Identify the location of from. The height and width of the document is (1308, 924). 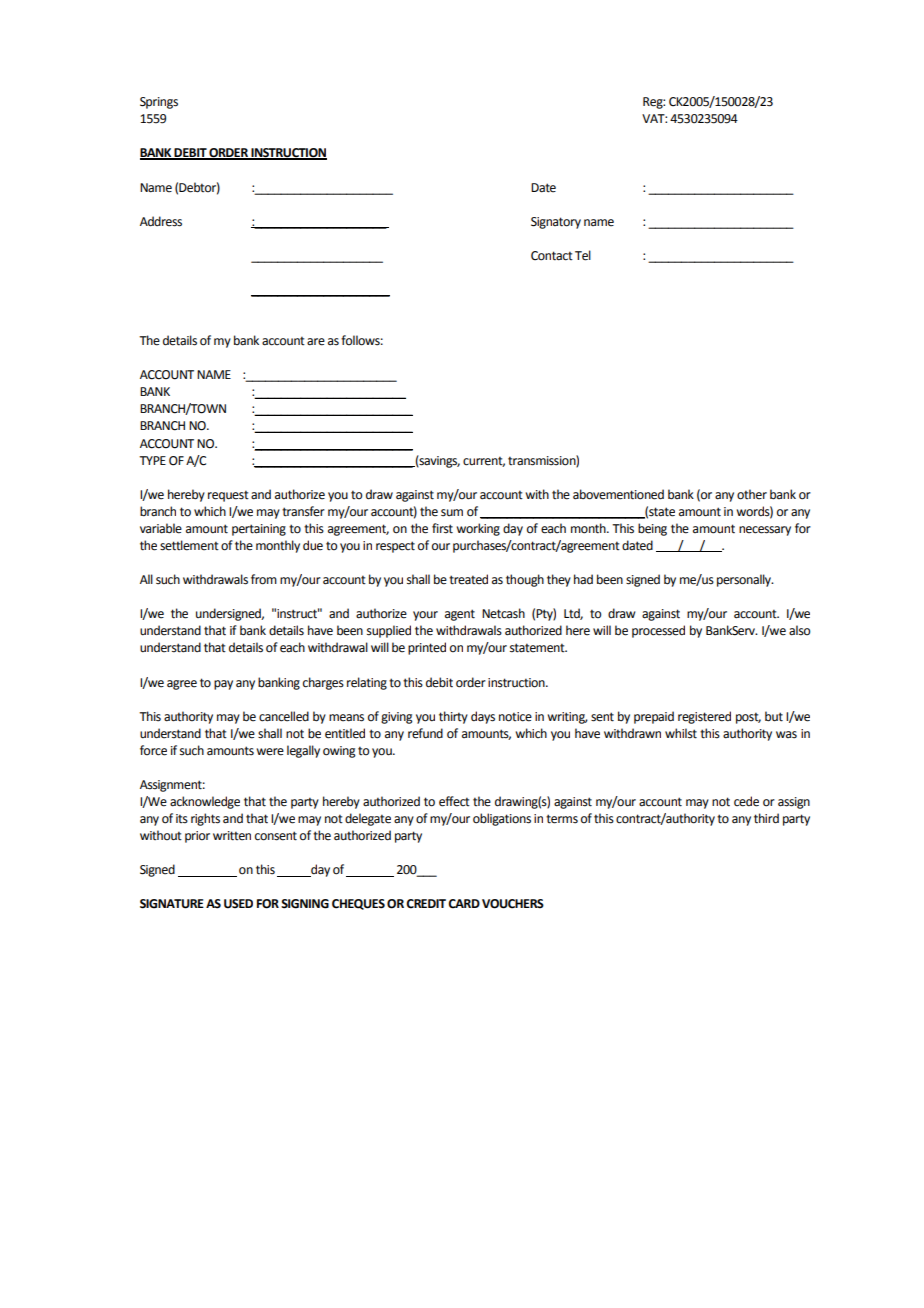
(264, 579).
